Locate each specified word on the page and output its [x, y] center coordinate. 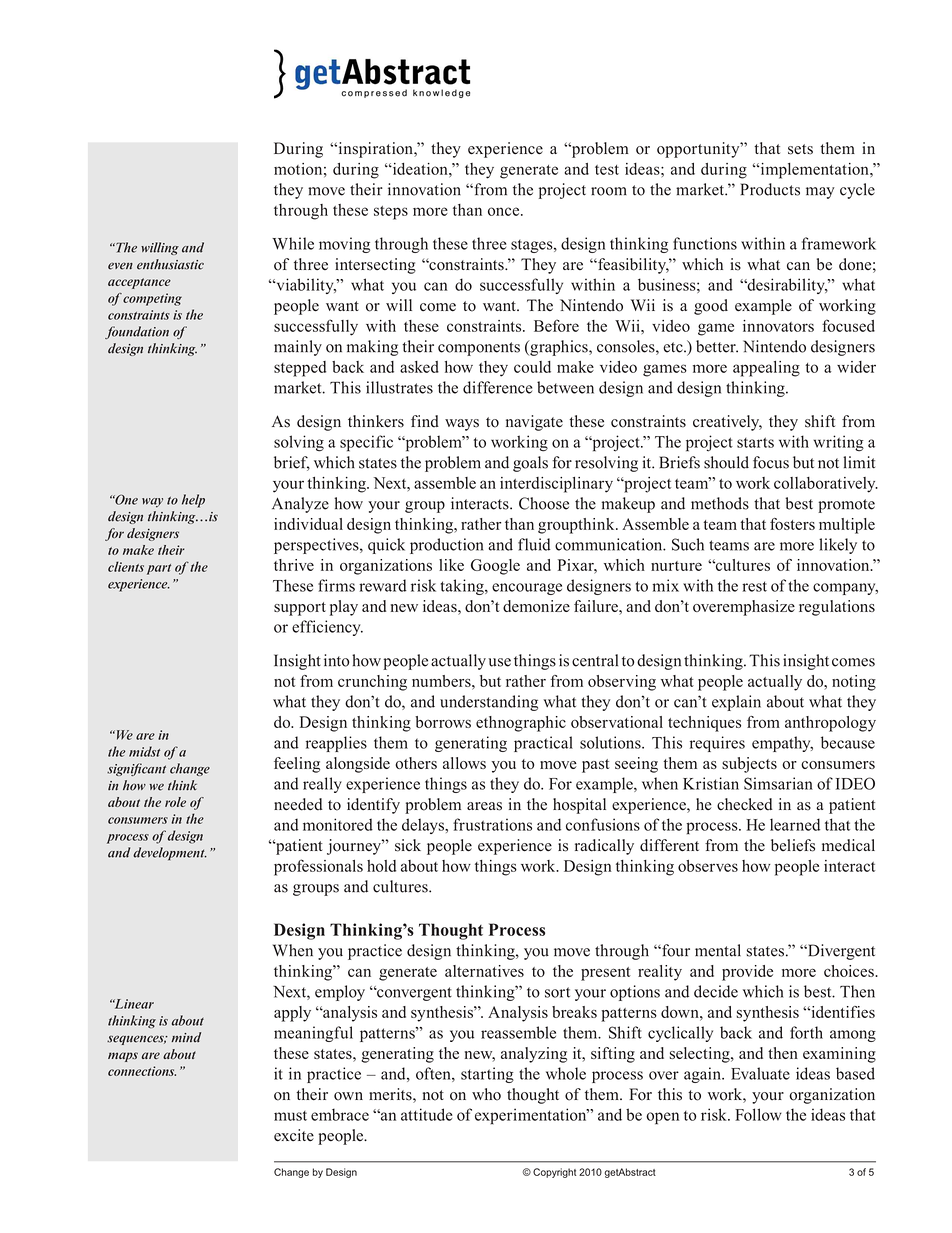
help [193, 501]
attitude [427, 1114]
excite [294, 1135]
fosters [792, 524]
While [293, 243]
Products [770, 189]
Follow [758, 1114]
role [175, 802]
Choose [544, 503]
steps [391, 213]
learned [795, 824]
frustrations [492, 824]
